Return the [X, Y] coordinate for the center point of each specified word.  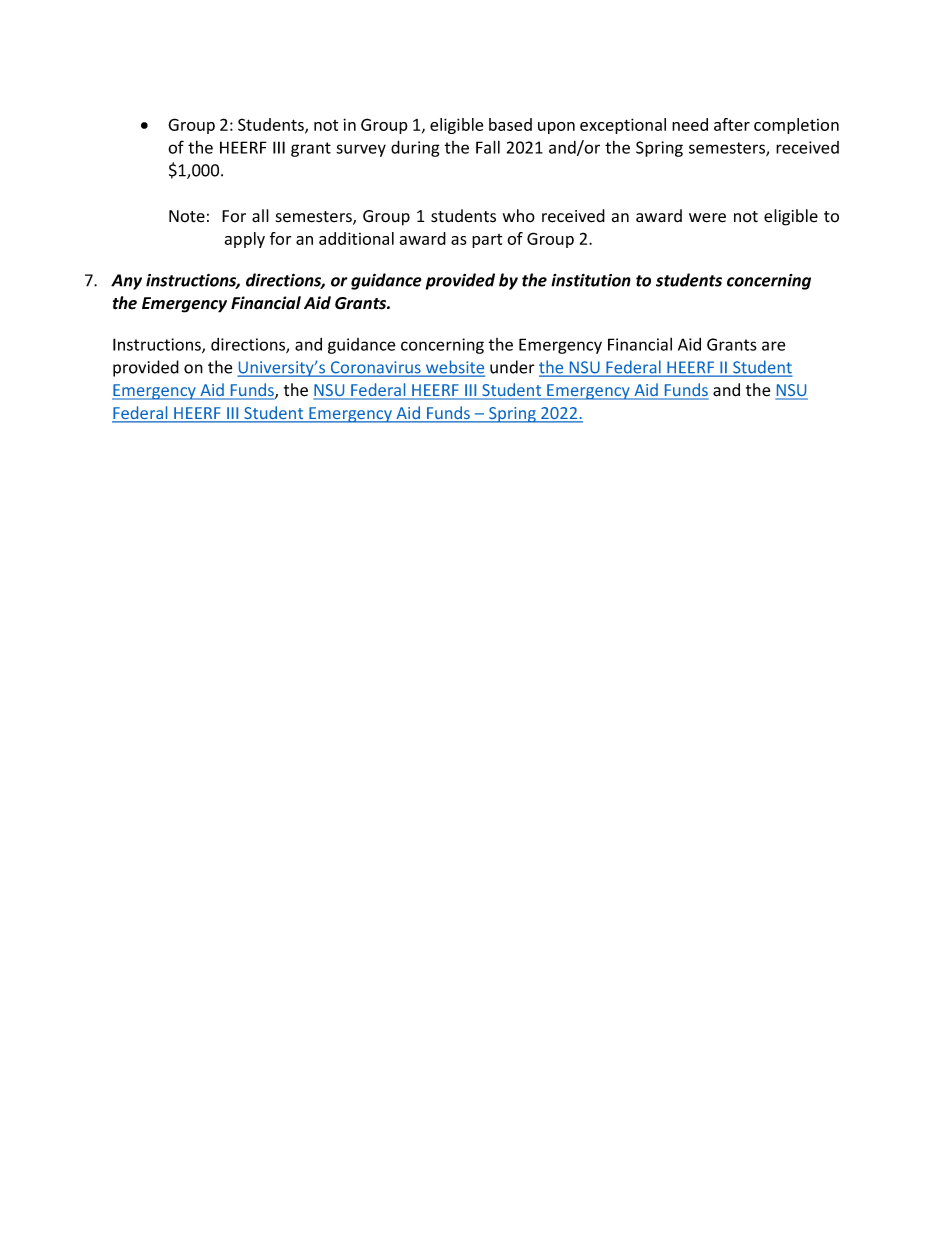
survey [361, 150]
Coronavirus [376, 368]
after [732, 124]
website [454, 368]
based [510, 124]
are [774, 346]
